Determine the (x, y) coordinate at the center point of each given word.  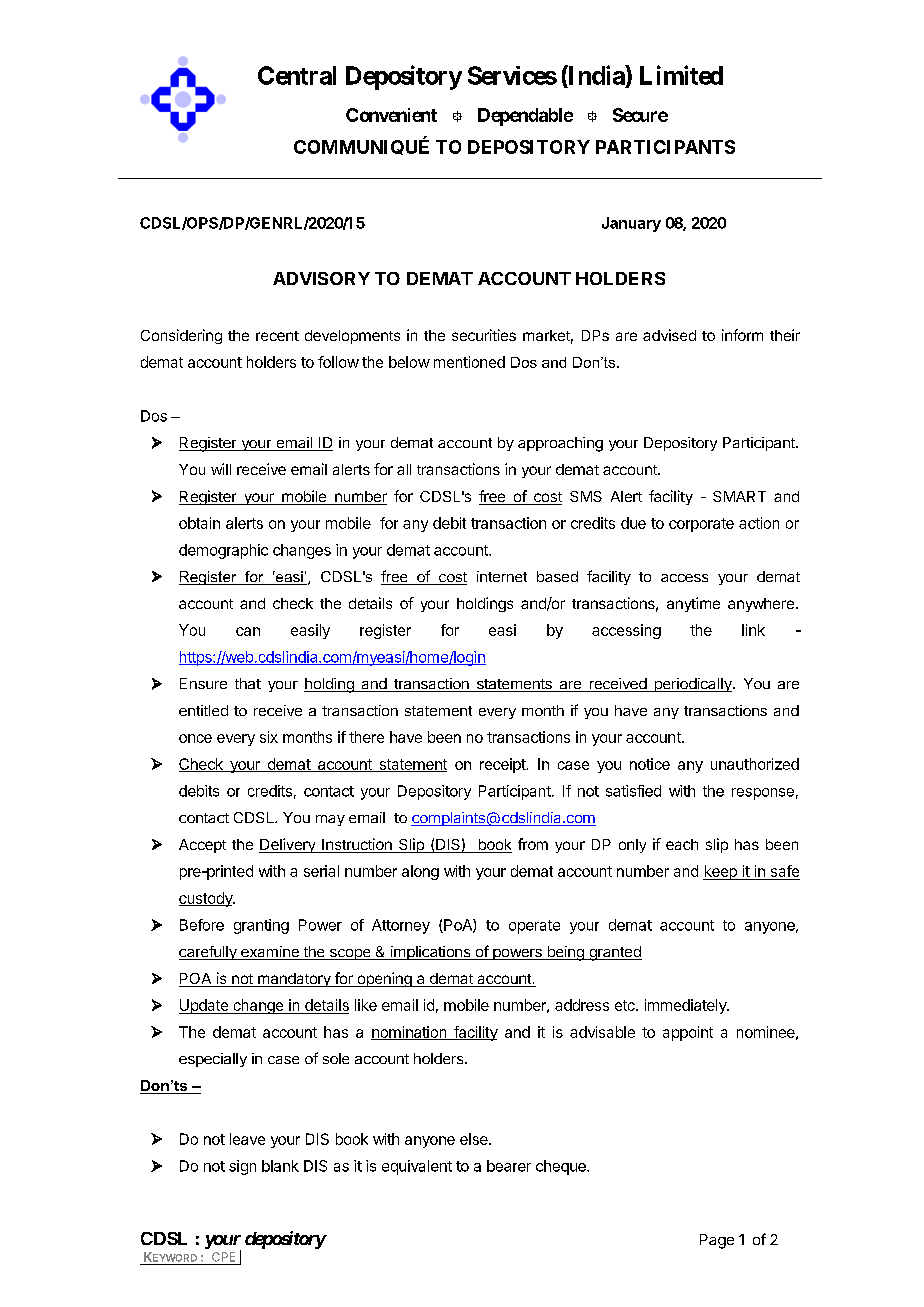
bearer (509, 1166)
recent (277, 336)
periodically (693, 685)
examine (270, 953)
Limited (681, 75)
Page (717, 1241)
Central (297, 75)
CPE (223, 1257)
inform (742, 335)
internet (502, 576)
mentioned (469, 362)
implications (430, 953)
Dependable (525, 117)
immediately (687, 1006)
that (248, 683)
